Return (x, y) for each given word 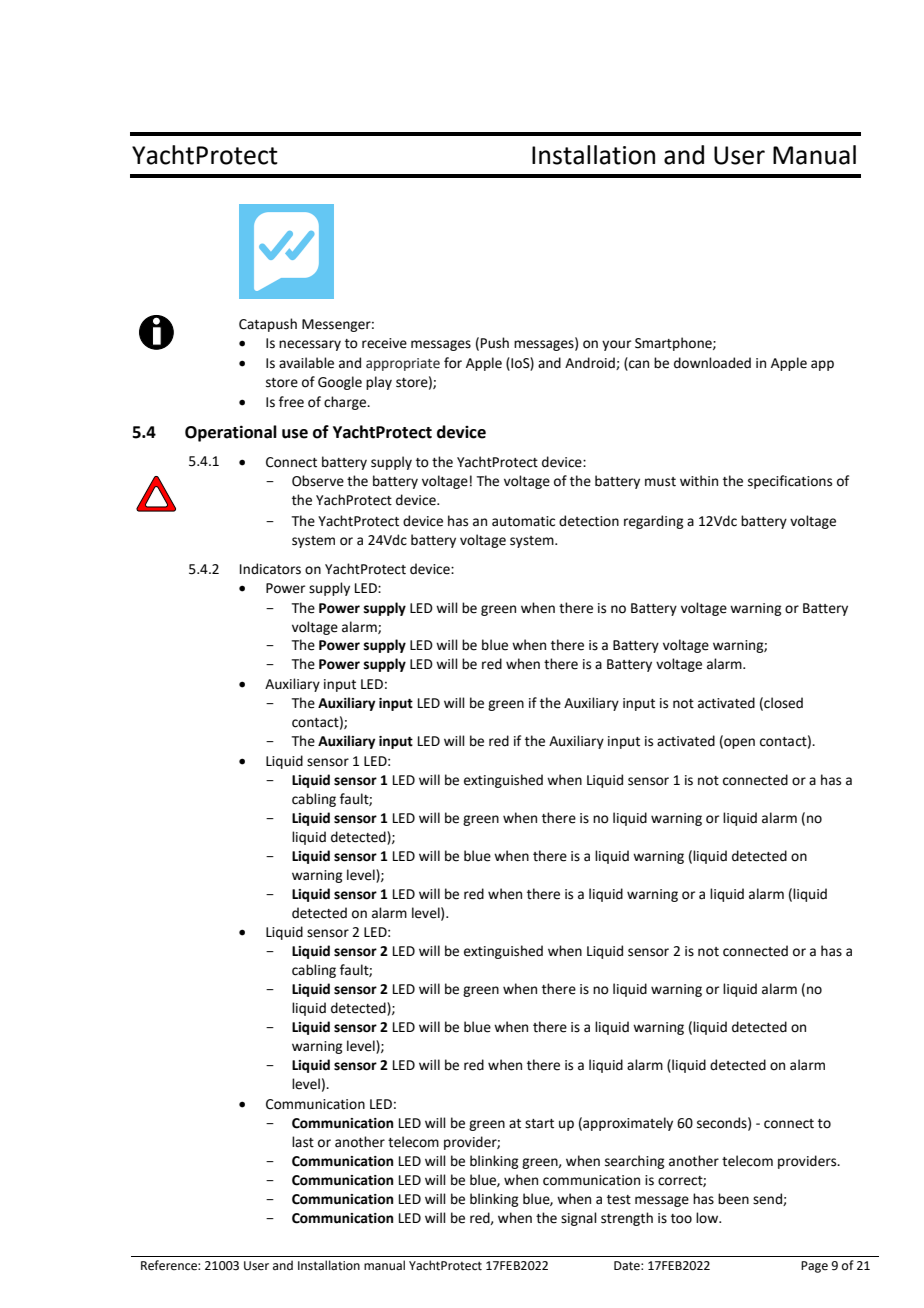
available (306, 363)
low (708, 1218)
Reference (170, 1265)
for (453, 363)
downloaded (712, 363)
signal (579, 1219)
